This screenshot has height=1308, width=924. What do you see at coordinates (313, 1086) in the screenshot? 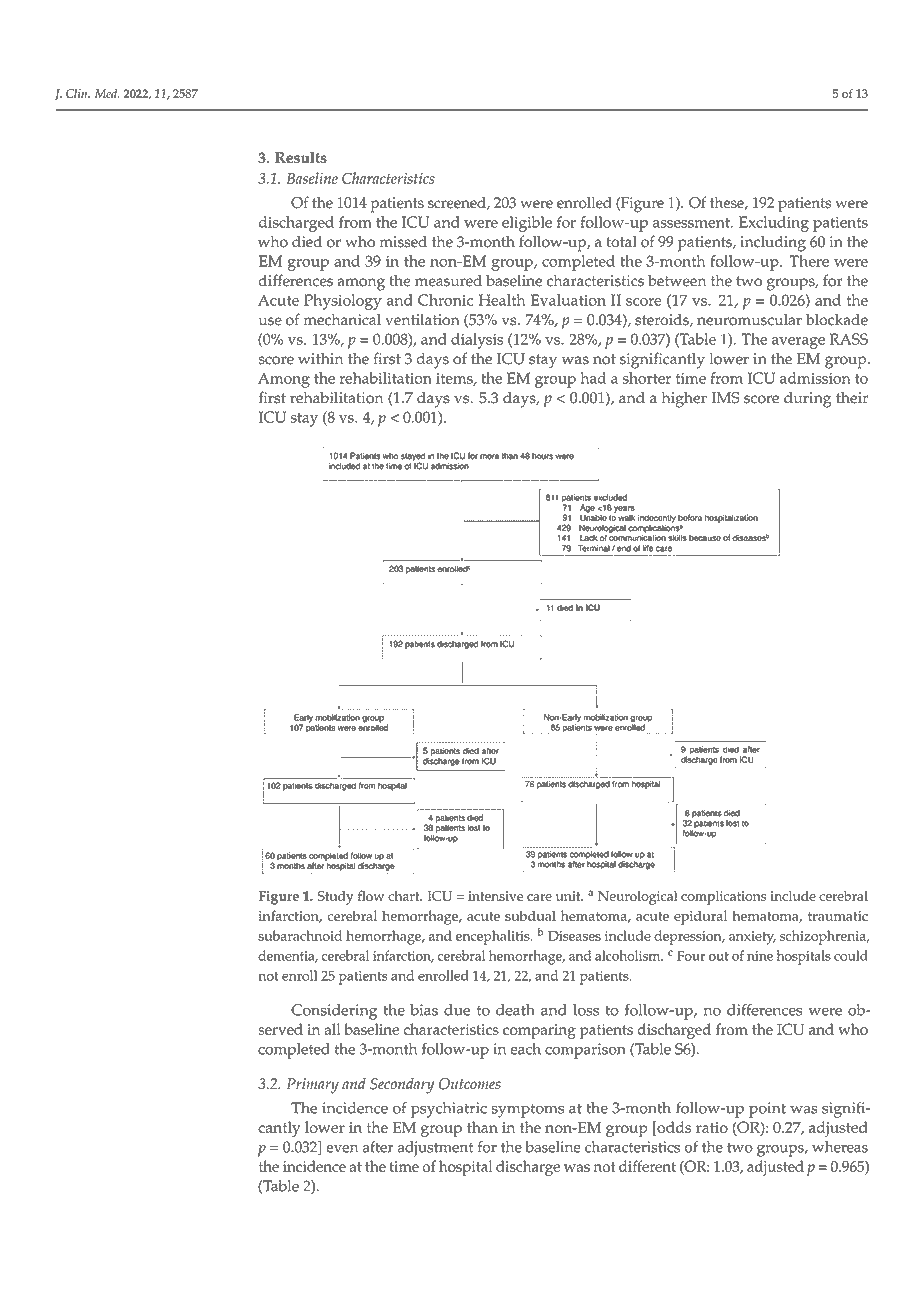
I see `Primary` at bounding box center [313, 1086].
